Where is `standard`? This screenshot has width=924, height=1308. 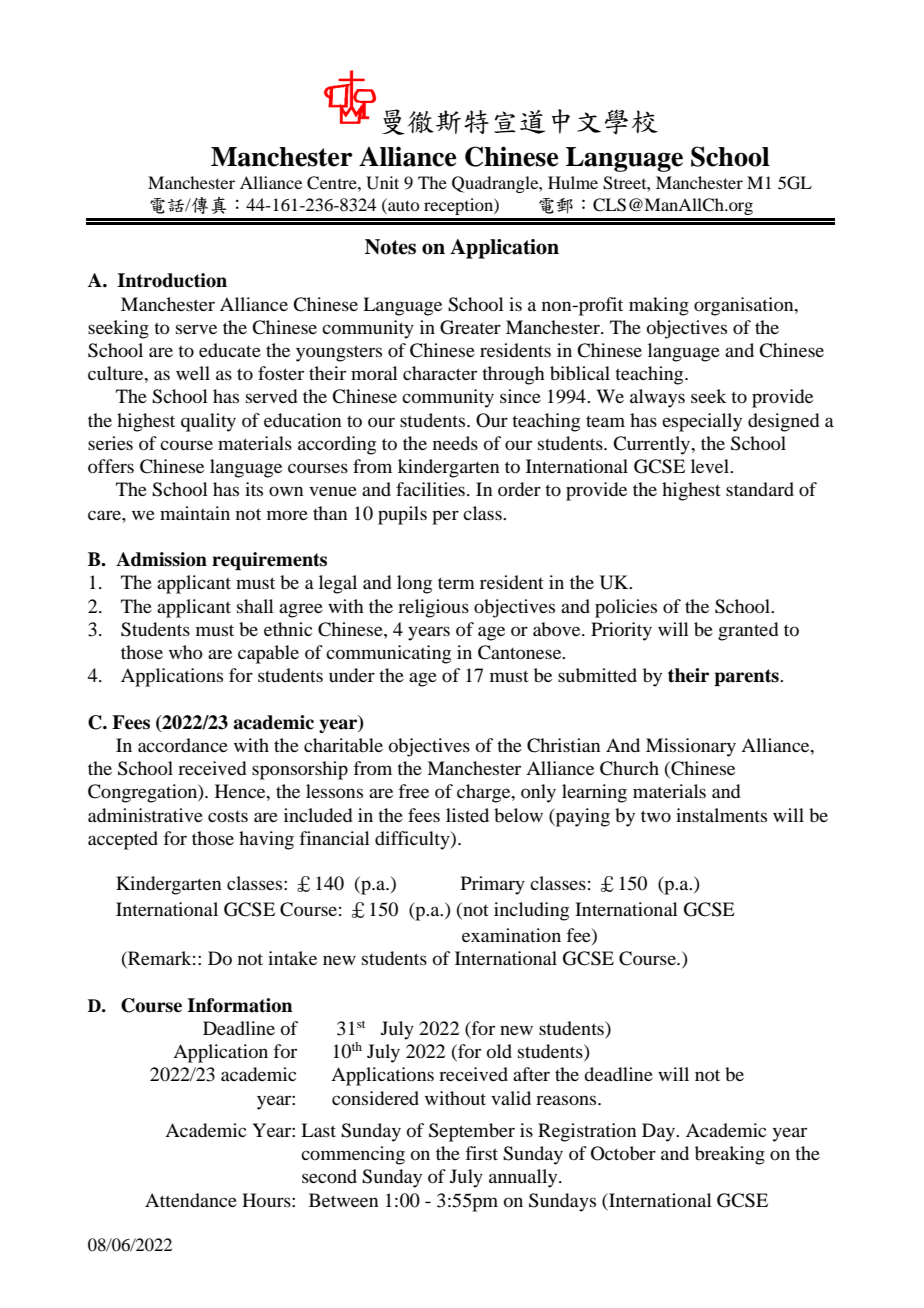 standard is located at coordinates (760, 489).
